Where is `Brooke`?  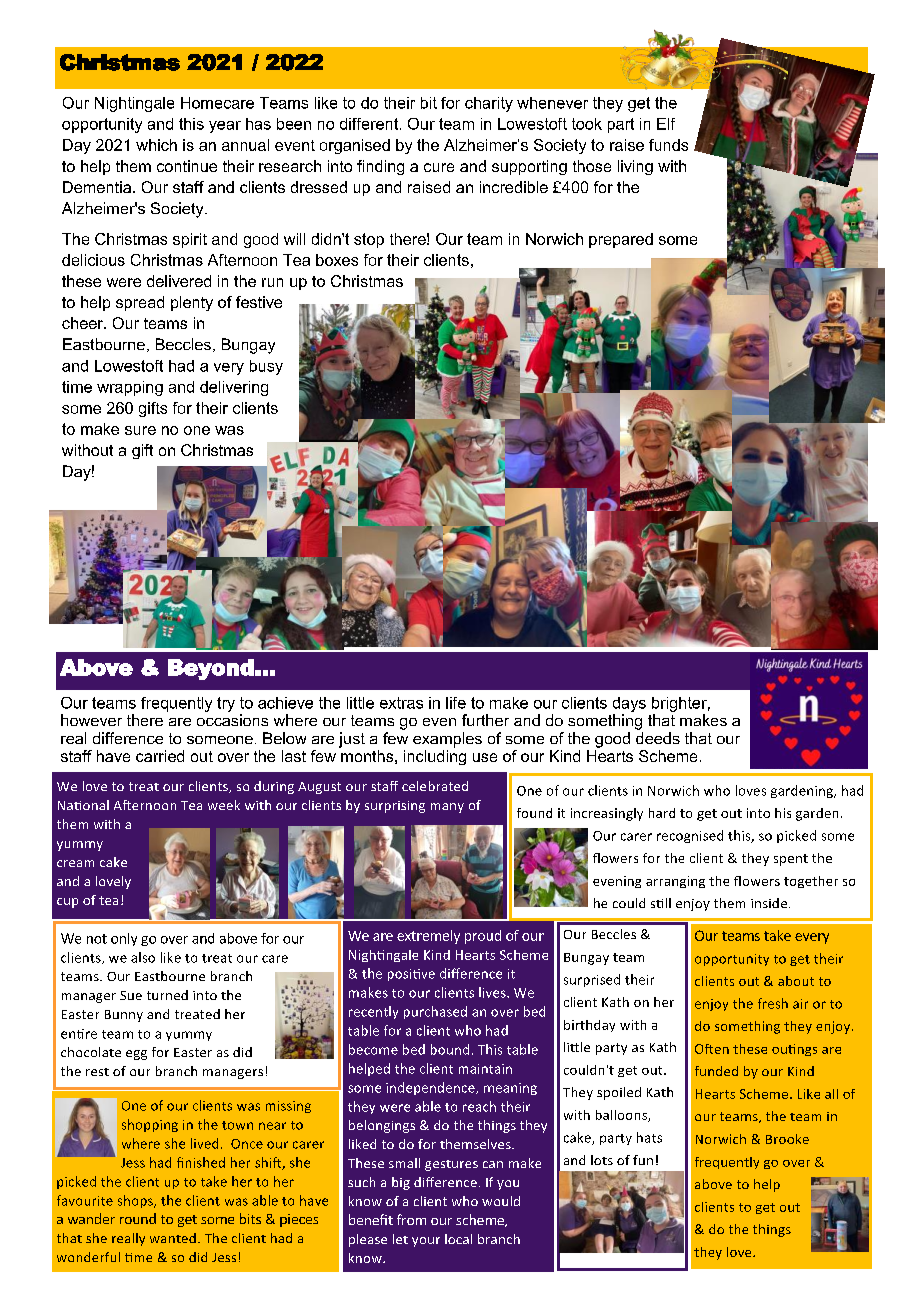
Brooke is located at coordinates (787, 1139).
